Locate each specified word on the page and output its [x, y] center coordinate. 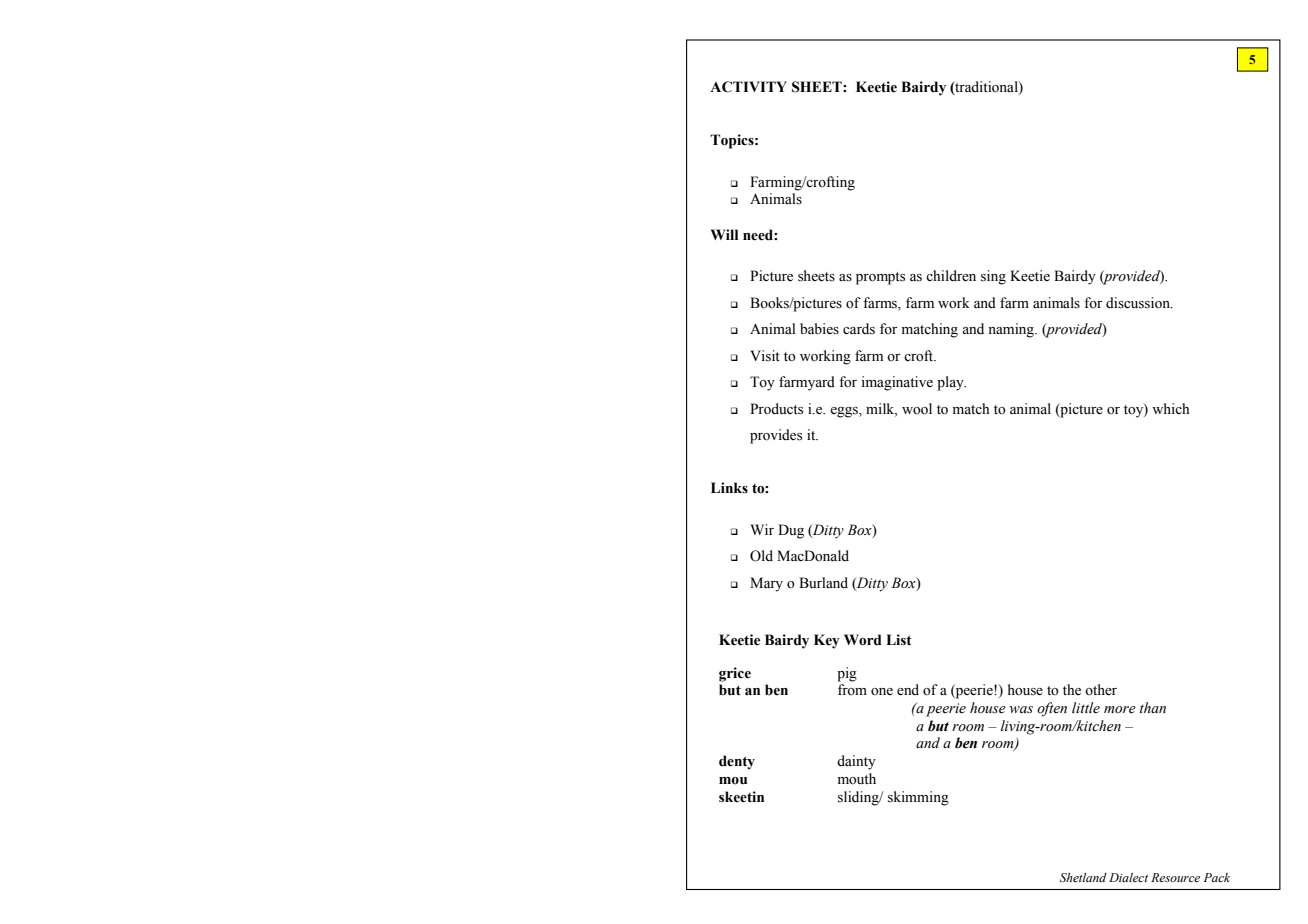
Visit [765, 356]
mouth [857, 779]
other [1101, 690]
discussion [1139, 303]
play [951, 383]
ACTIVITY [748, 87]
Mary [766, 584]
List [899, 640]
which [1170, 408]
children [951, 276]
